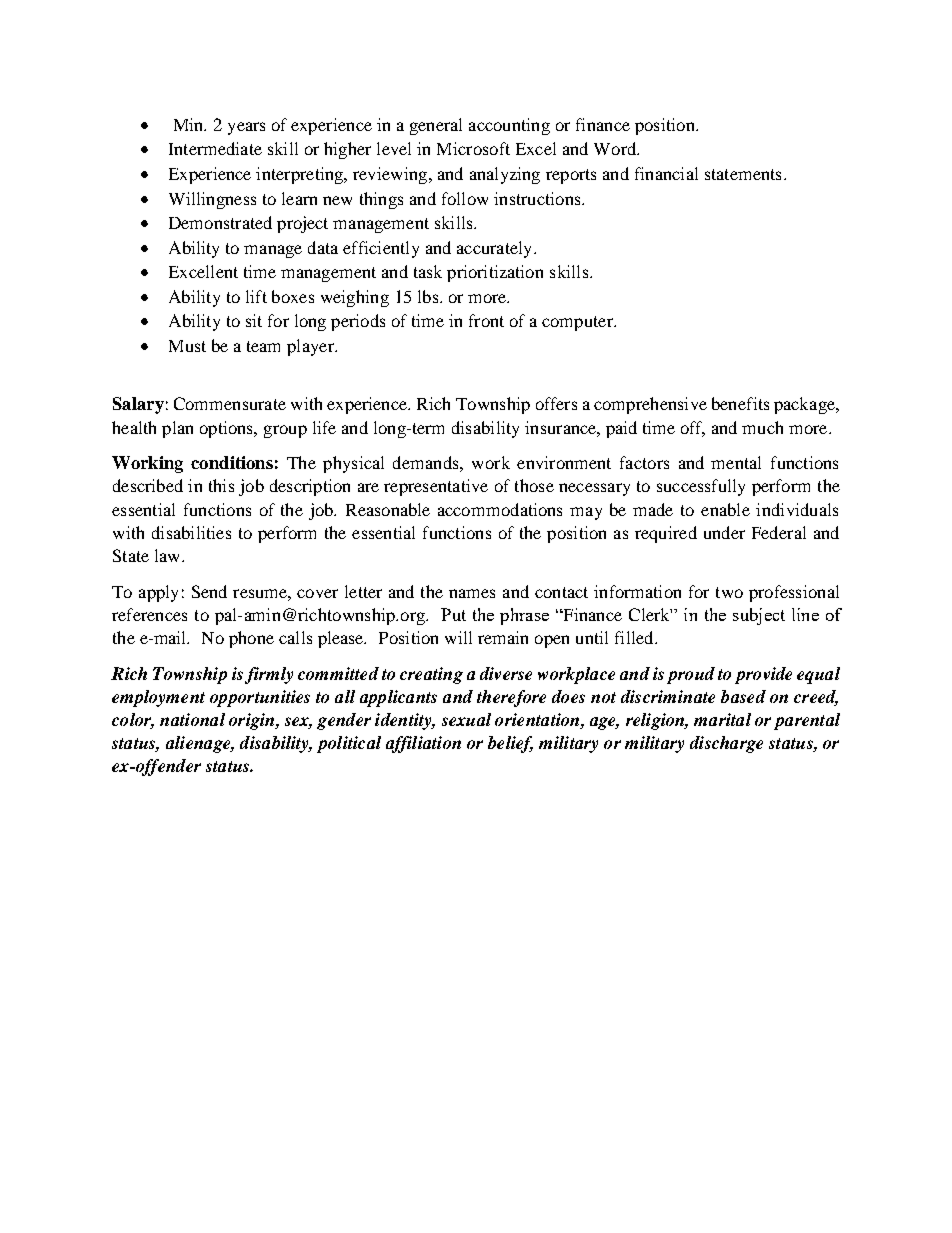 The image size is (952, 1233). Describe the element at coordinates (473, 148) in the screenshot. I see `Microsoft` at that location.
